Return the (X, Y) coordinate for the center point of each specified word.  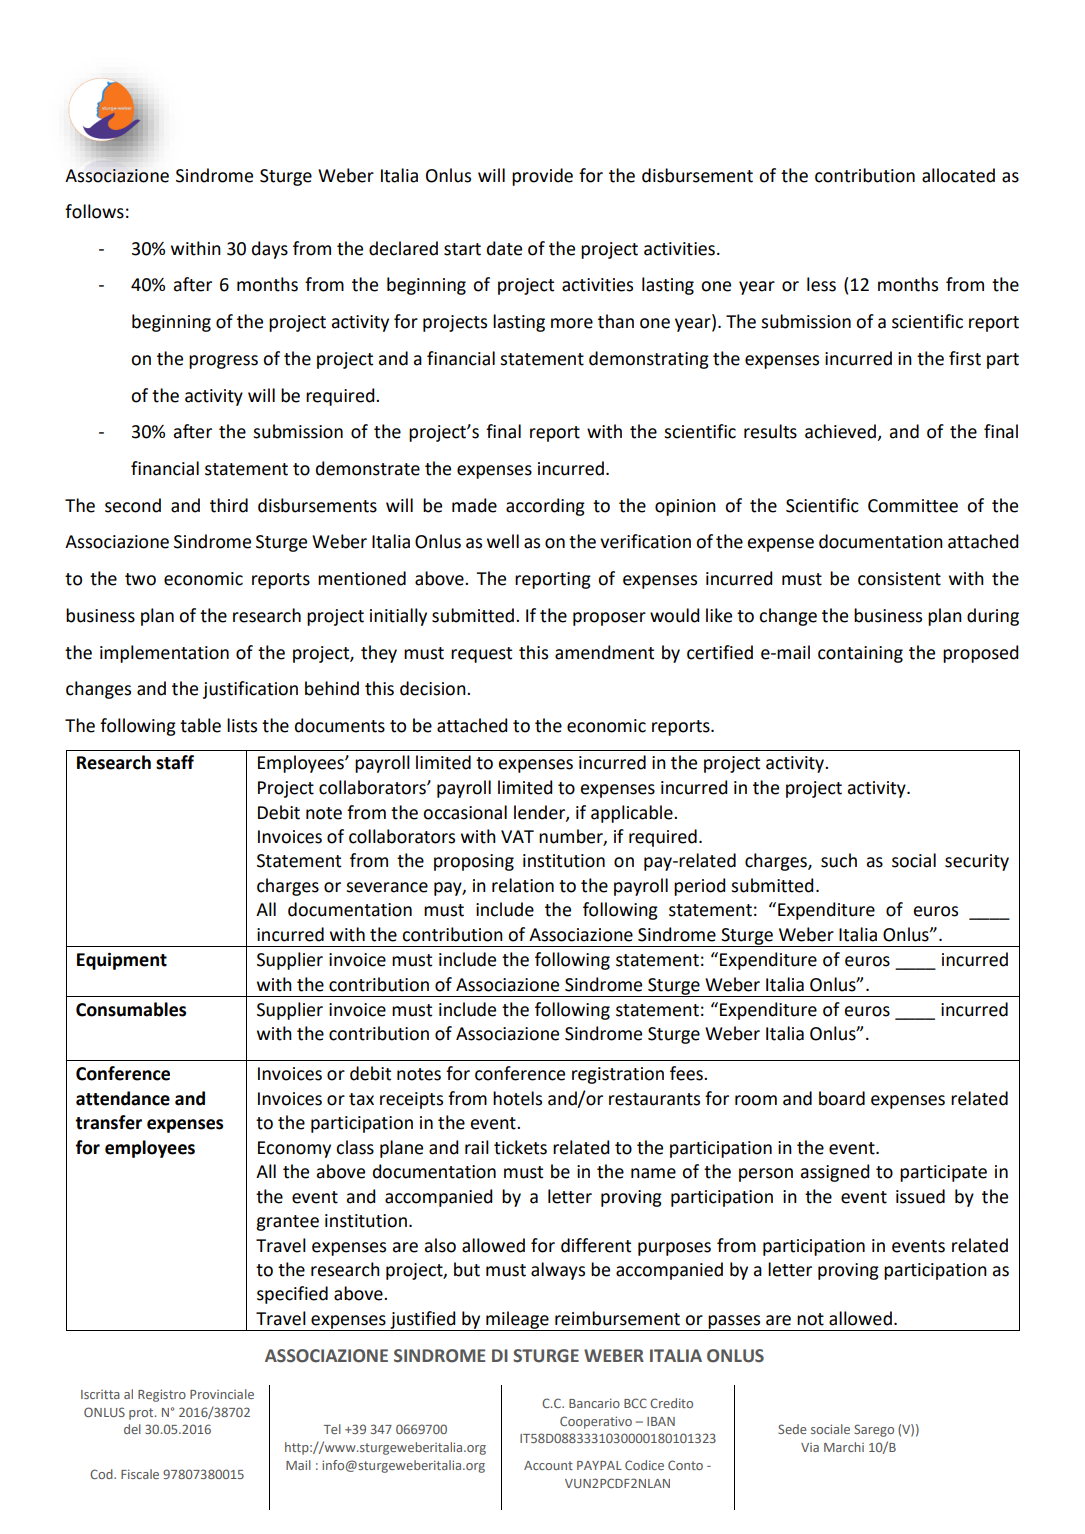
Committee (913, 506)
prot (142, 1414)
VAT (517, 836)
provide (542, 177)
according (545, 507)
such (839, 860)
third (229, 505)
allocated (958, 175)
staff (175, 762)
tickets (520, 1147)
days (270, 250)
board (842, 1098)
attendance (123, 1098)
